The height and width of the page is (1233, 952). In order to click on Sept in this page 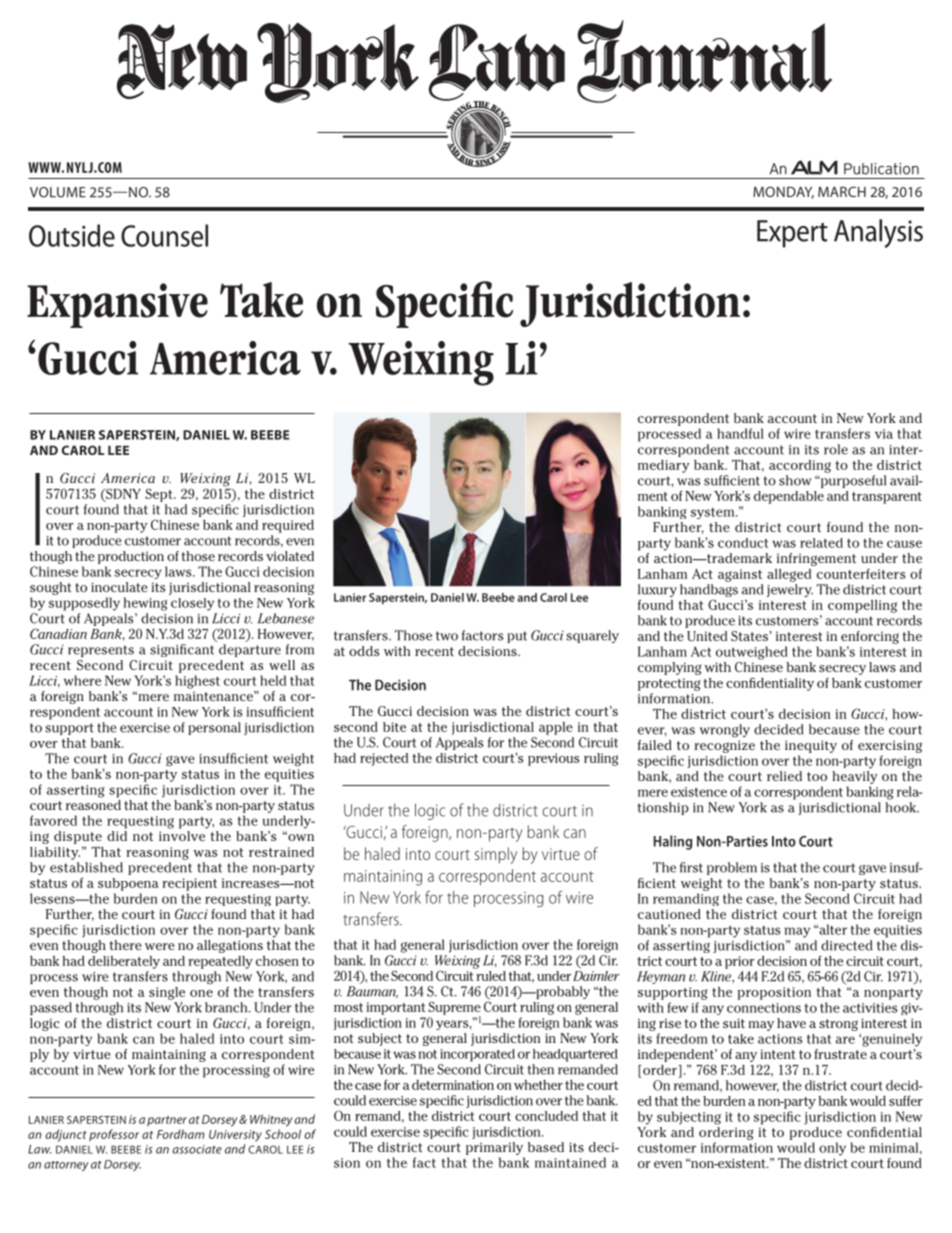, I will do `click(160, 495)`.
